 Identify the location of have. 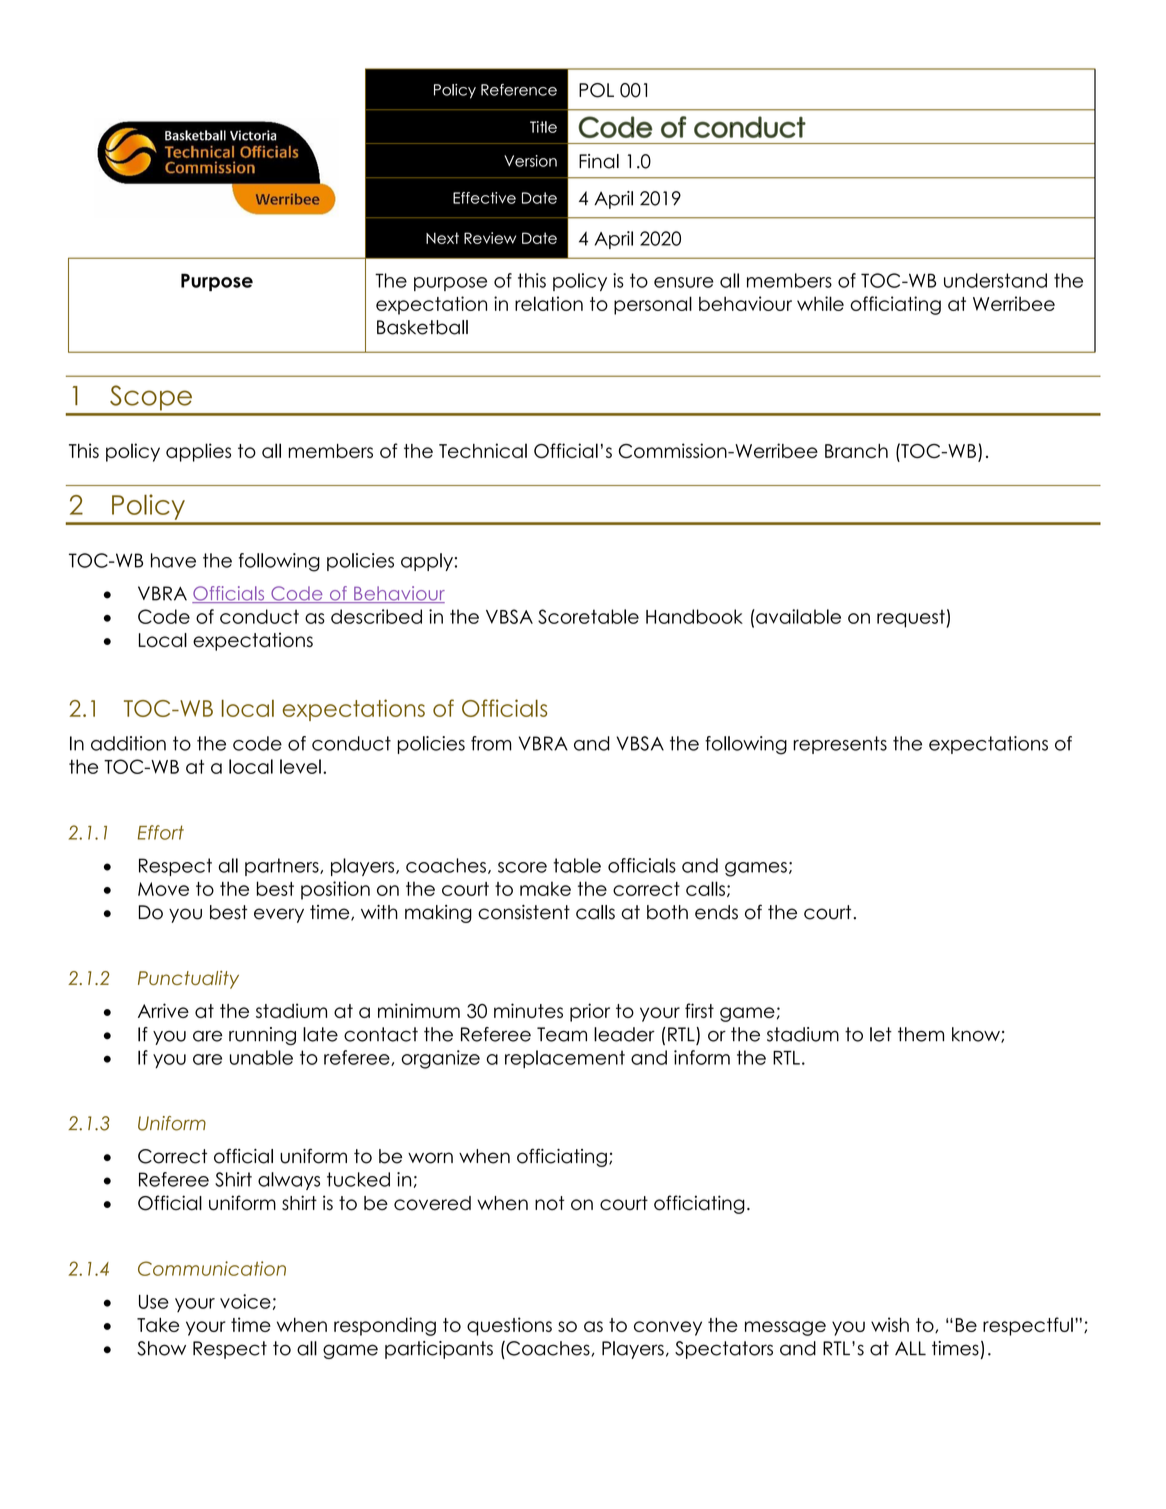
(173, 560).
